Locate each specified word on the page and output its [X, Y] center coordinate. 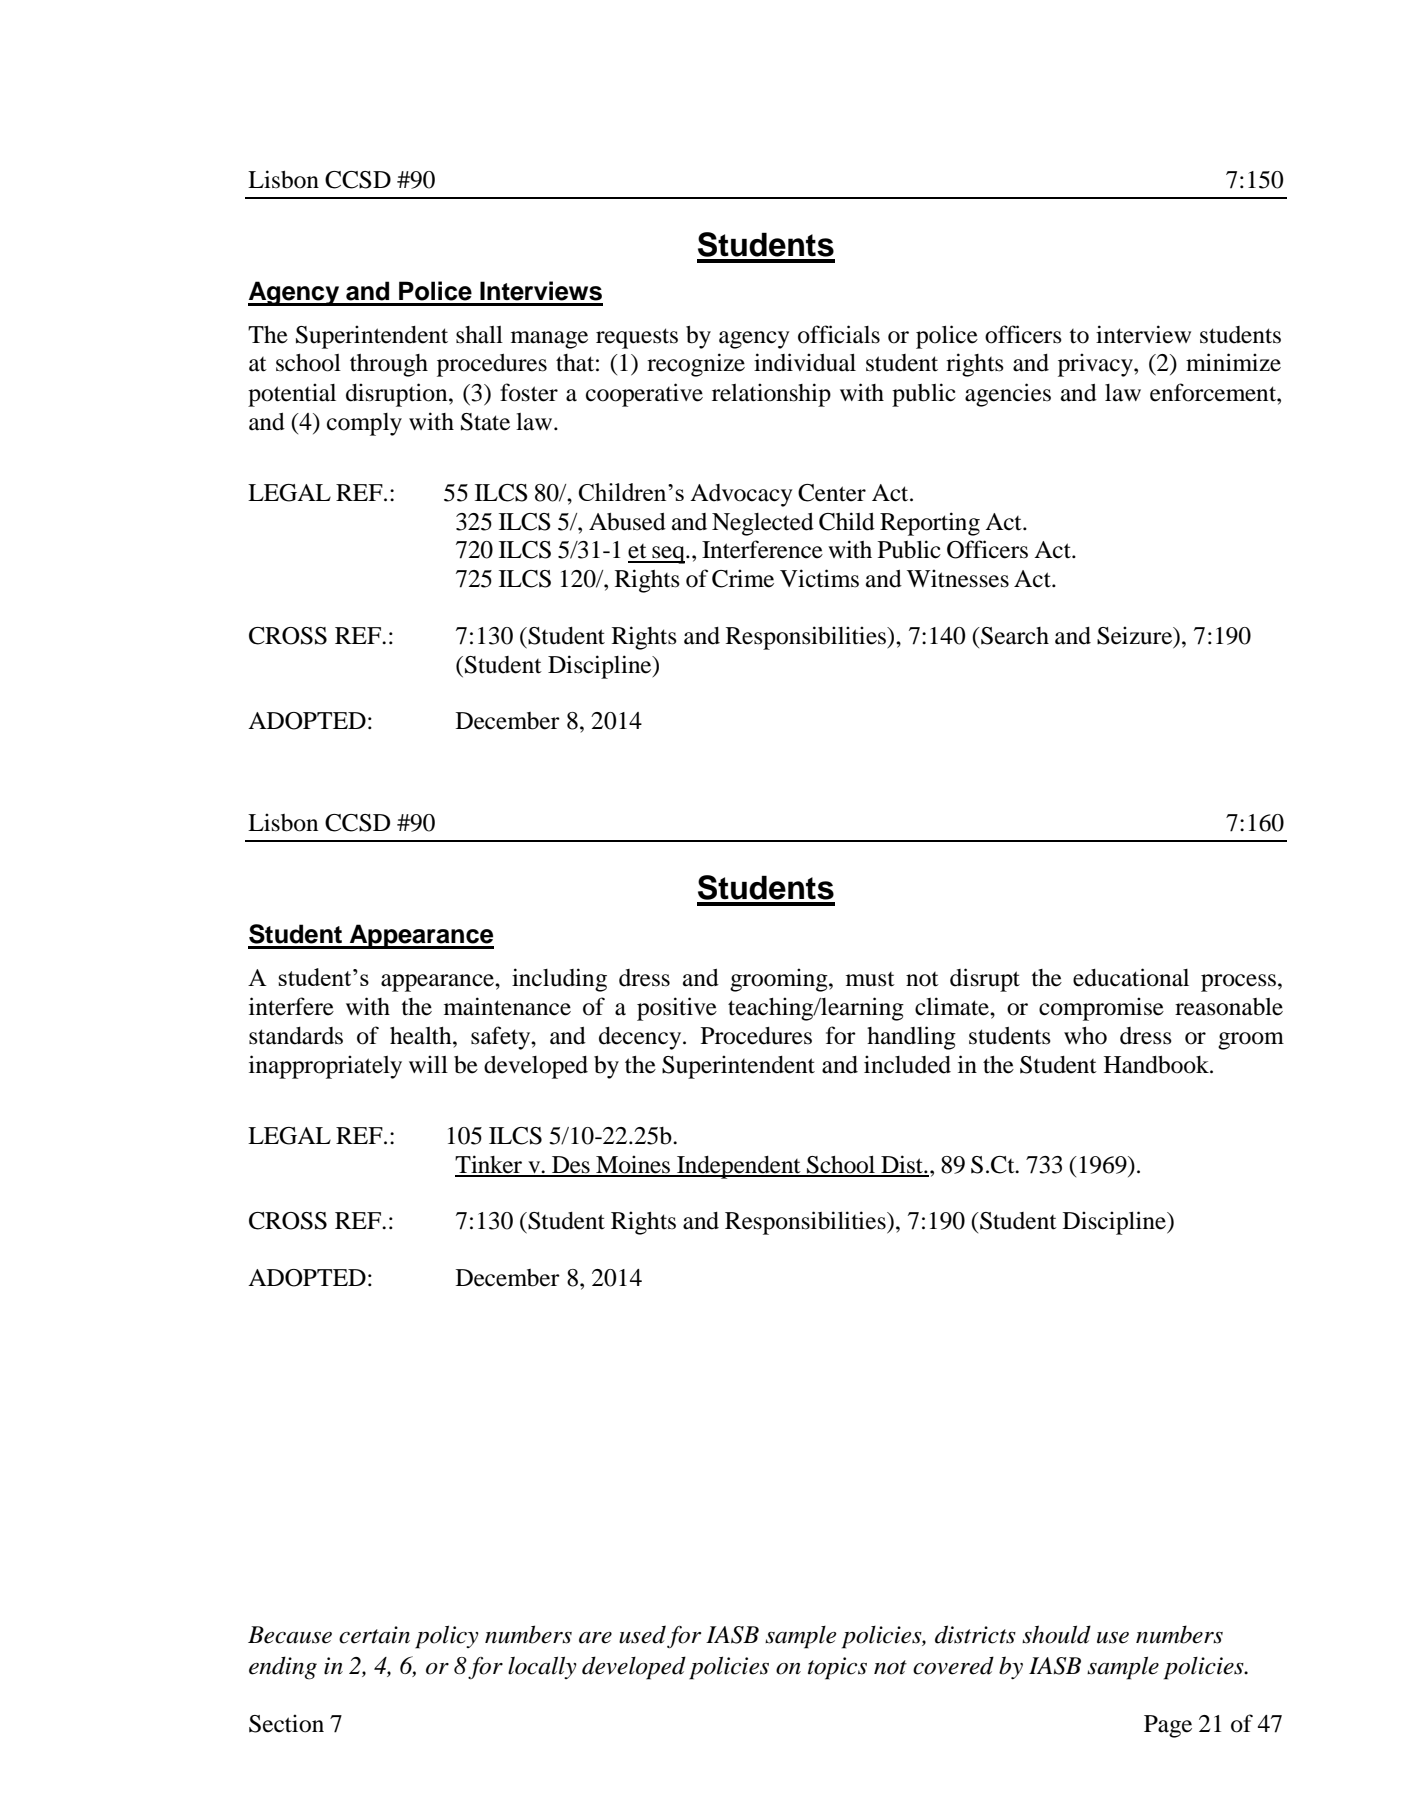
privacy [1096, 365]
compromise [1101, 1009]
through [389, 365]
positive [677, 1009]
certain [374, 1635]
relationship [771, 395]
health [422, 1036]
